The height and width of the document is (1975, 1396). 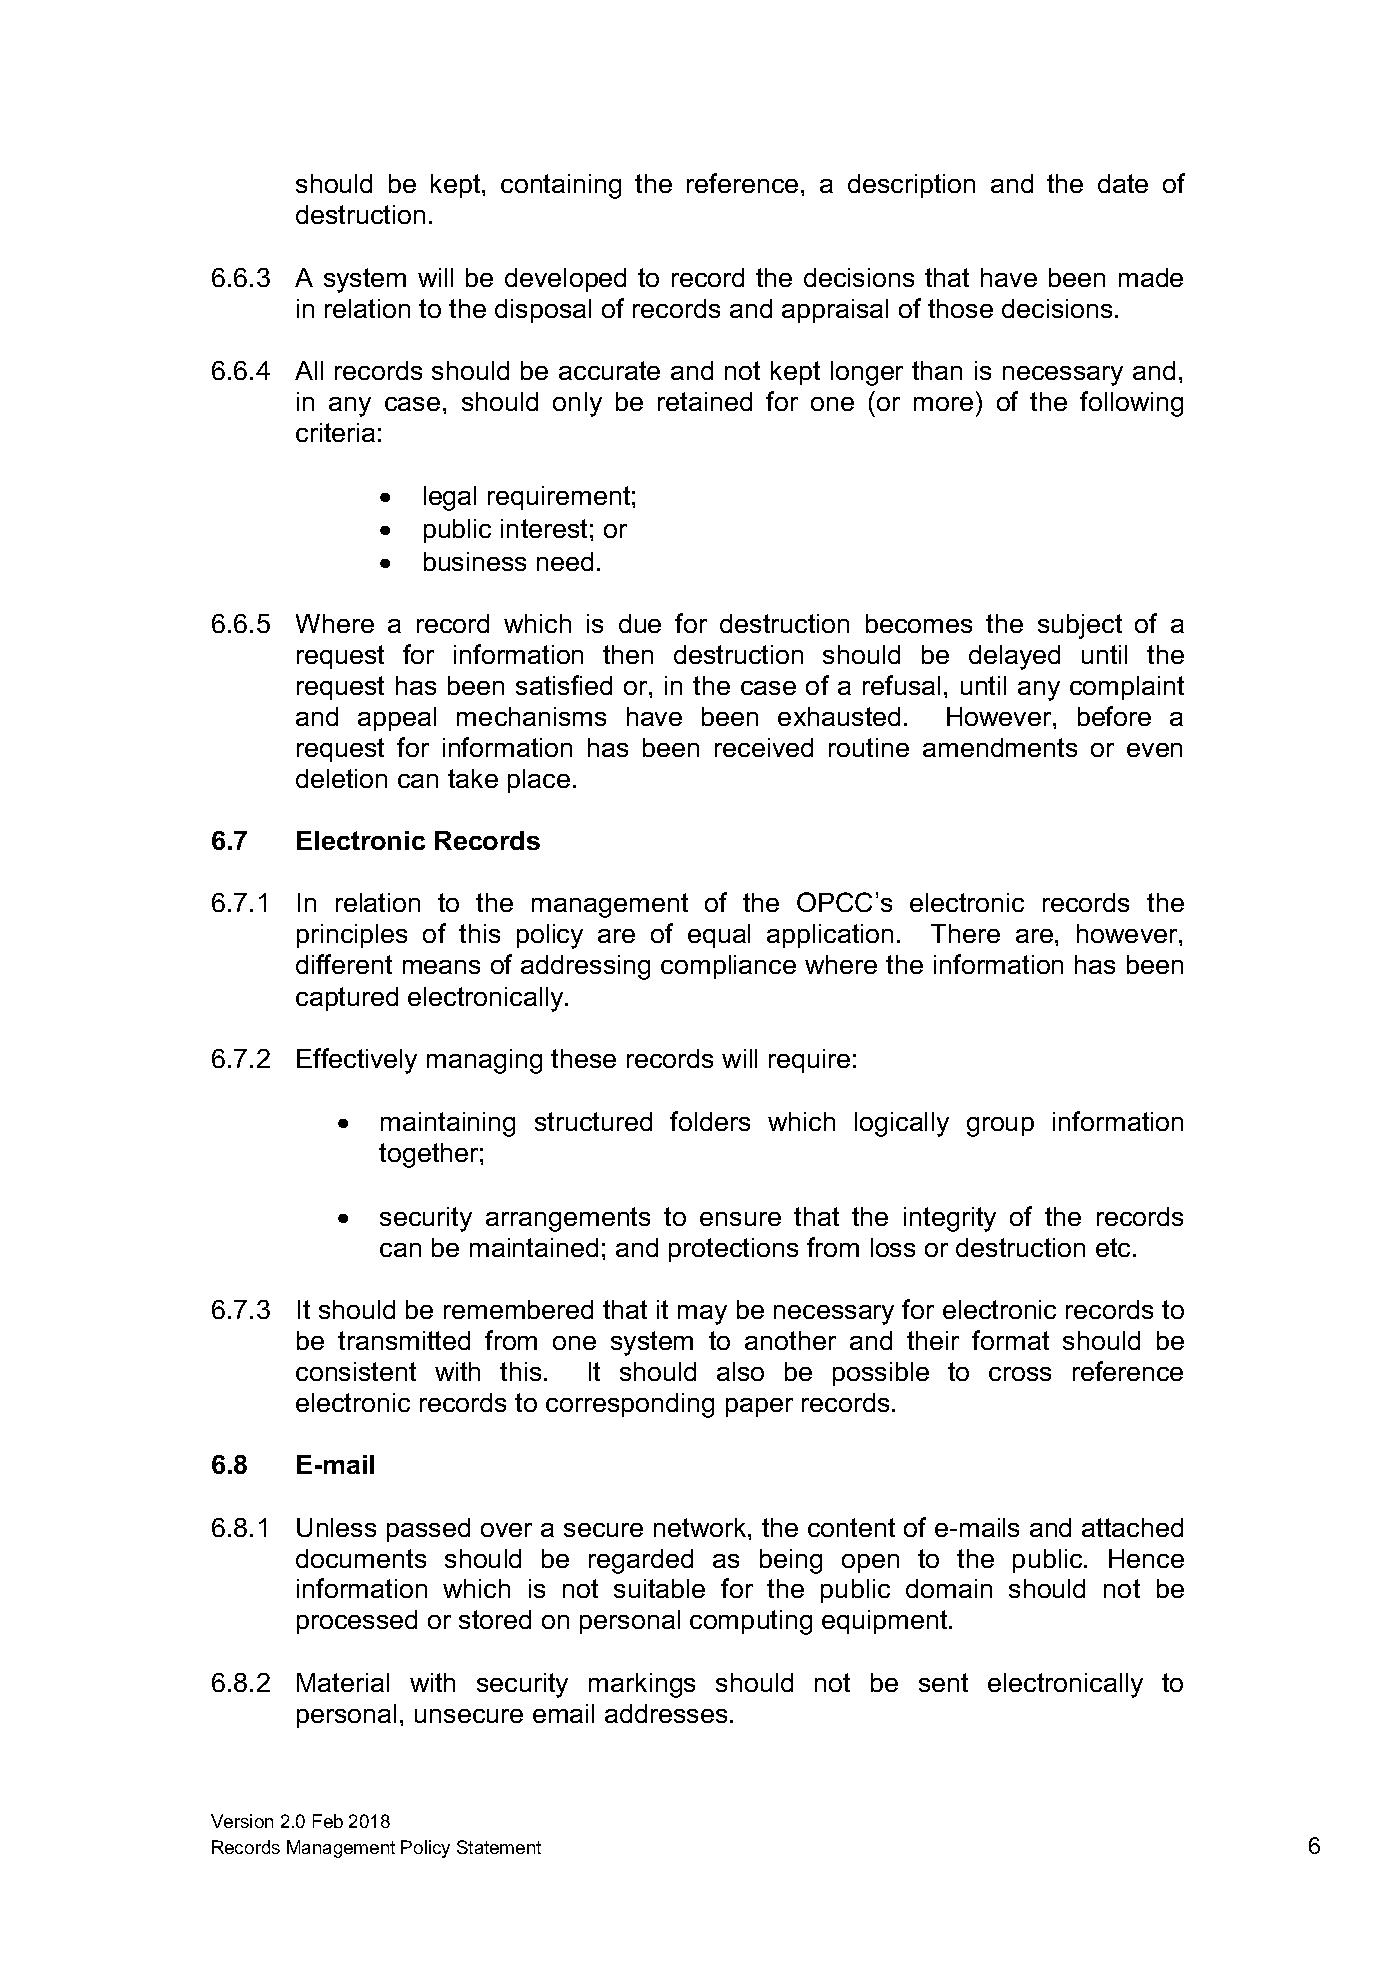 What do you see at coordinates (1000, 747) in the document?
I see `amendments` at bounding box center [1000, 747].
